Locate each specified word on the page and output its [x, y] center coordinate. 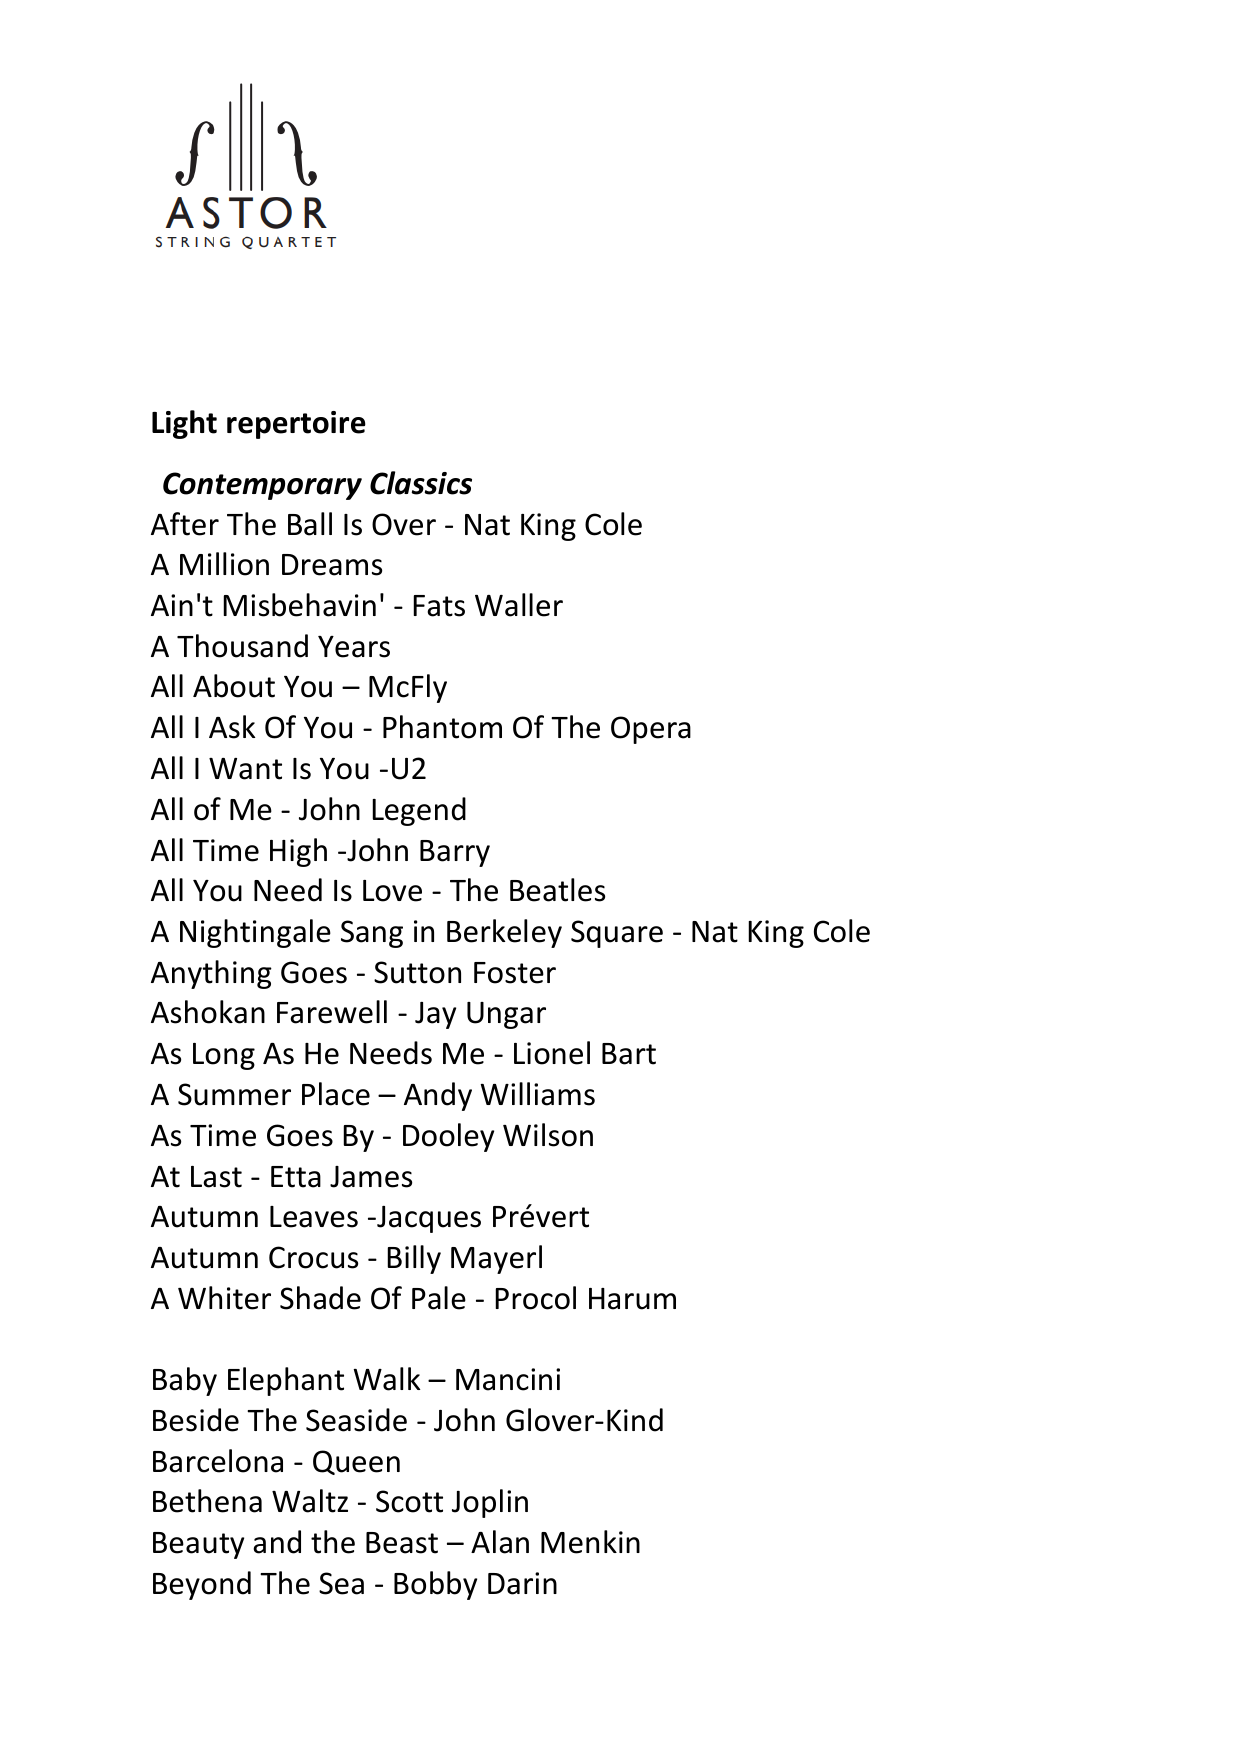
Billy [414, 1259]
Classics [421, 483]
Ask [232, 727]
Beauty [198, 1545]
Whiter [224, 1298]
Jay [435, 1015]
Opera [651, 730]
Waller [519, 605]
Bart [629, 1054]
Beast [402, 1543]
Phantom [442, 727]
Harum [632, 1299]
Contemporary [262, 486]
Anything [211, 974]
